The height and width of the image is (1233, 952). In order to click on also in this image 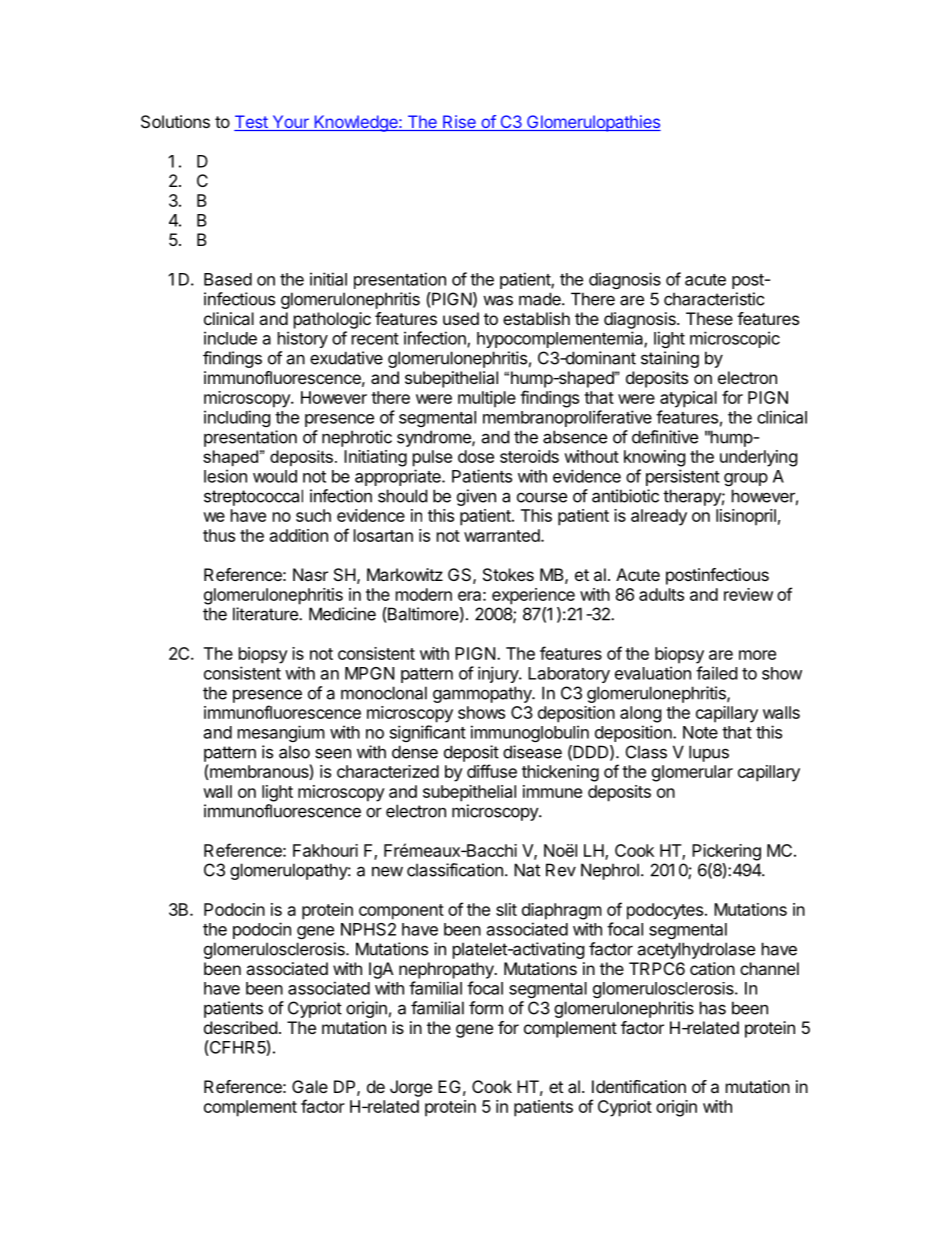, I will do `click(294, 752)`.
